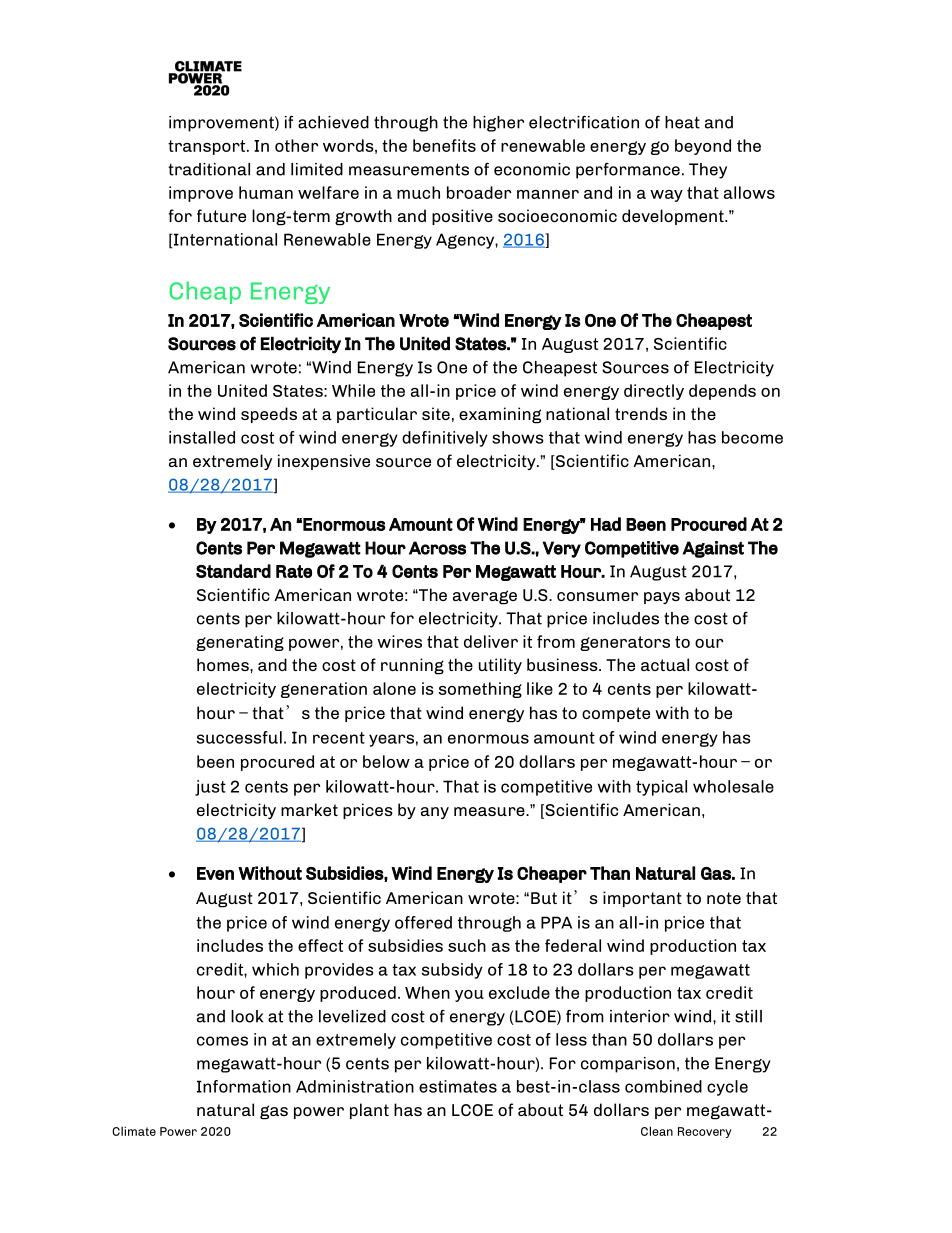 The height and width of the page is (1233, 952). Describe the element at coordinates (458, 1086) in the page. I see `estimates` at that location.
